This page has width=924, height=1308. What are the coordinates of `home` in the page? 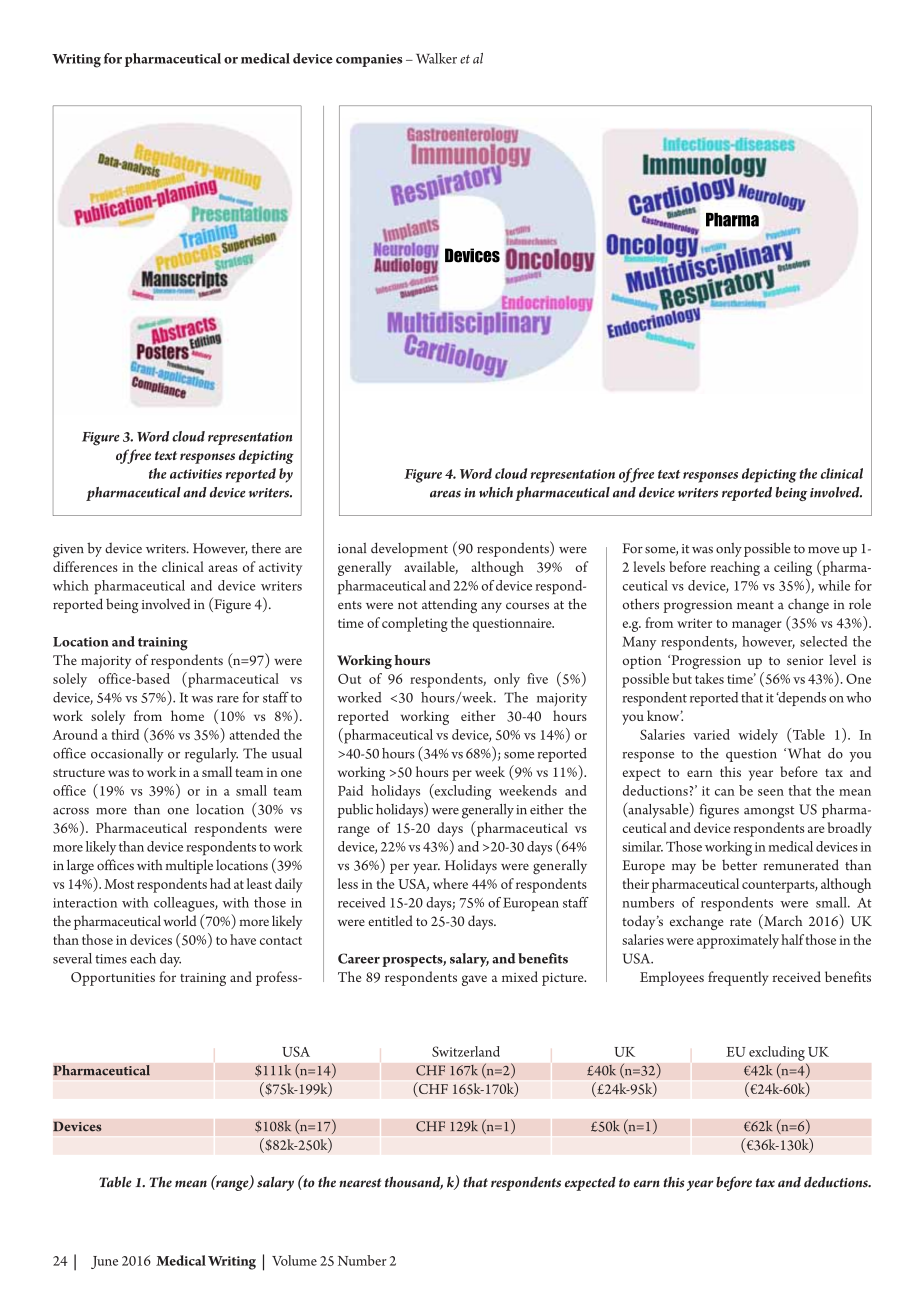 It's located at (187, 715).
